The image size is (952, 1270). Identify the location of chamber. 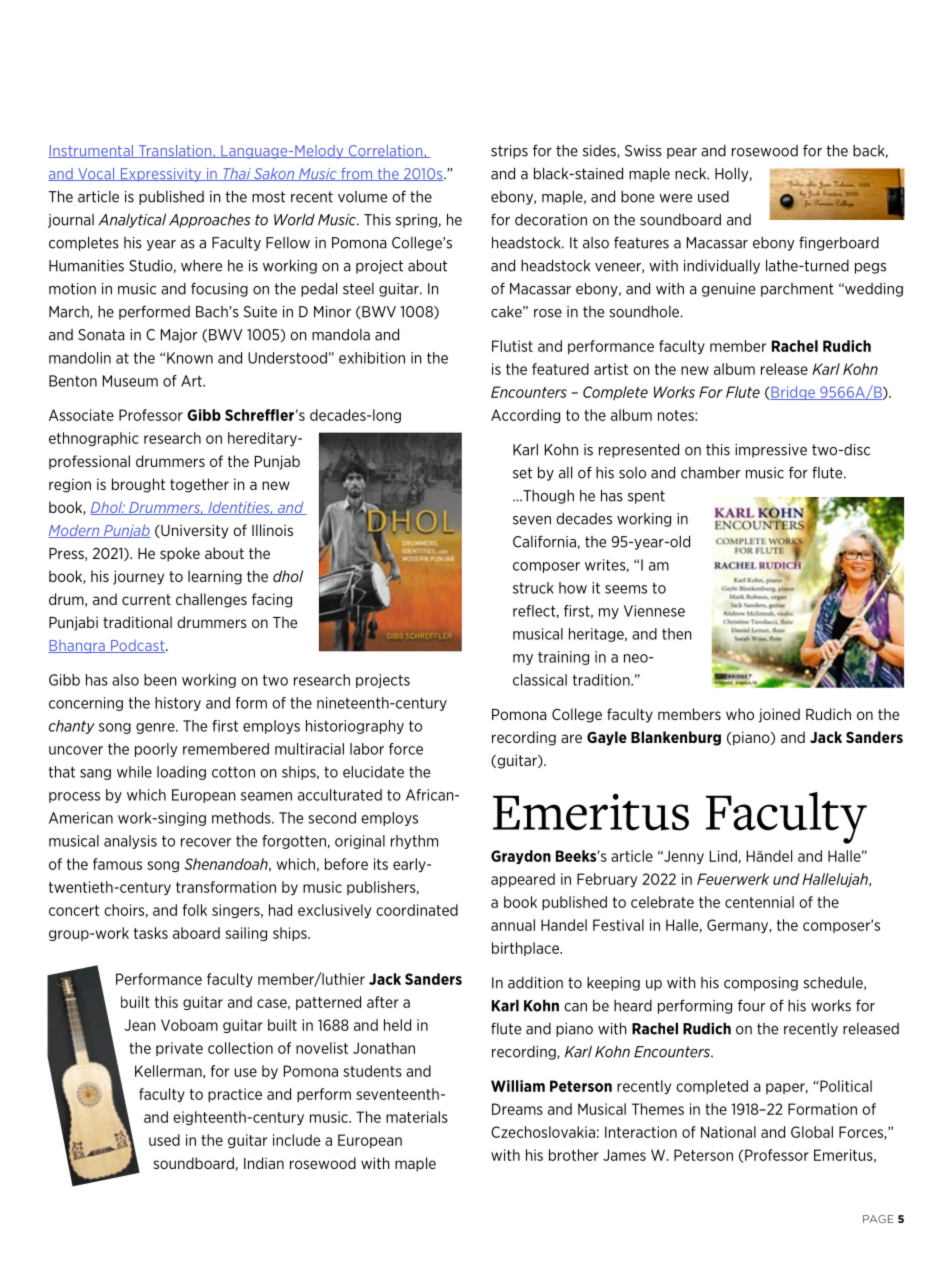
(710, 472).
